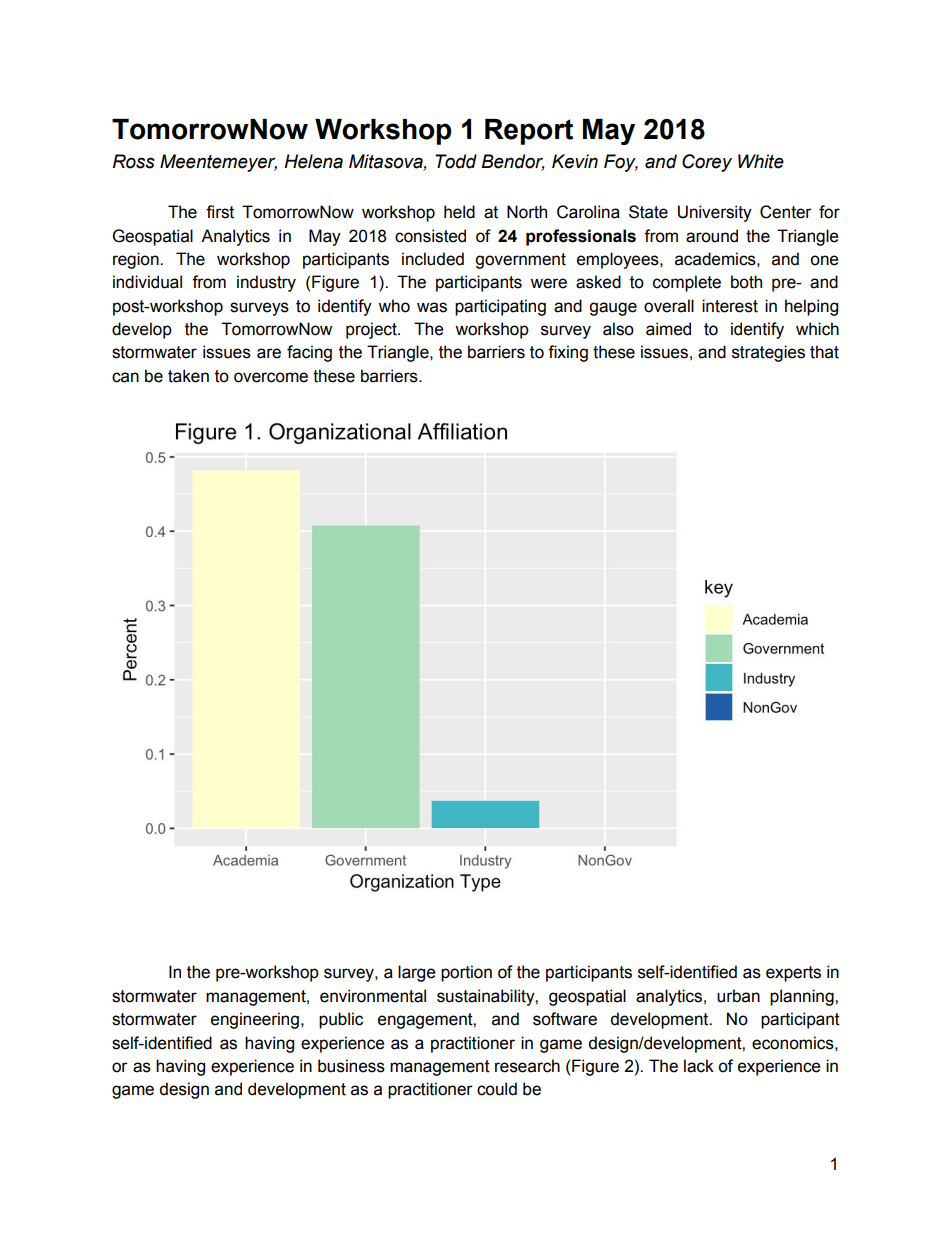  I want to click on that, so click(824, 352).
